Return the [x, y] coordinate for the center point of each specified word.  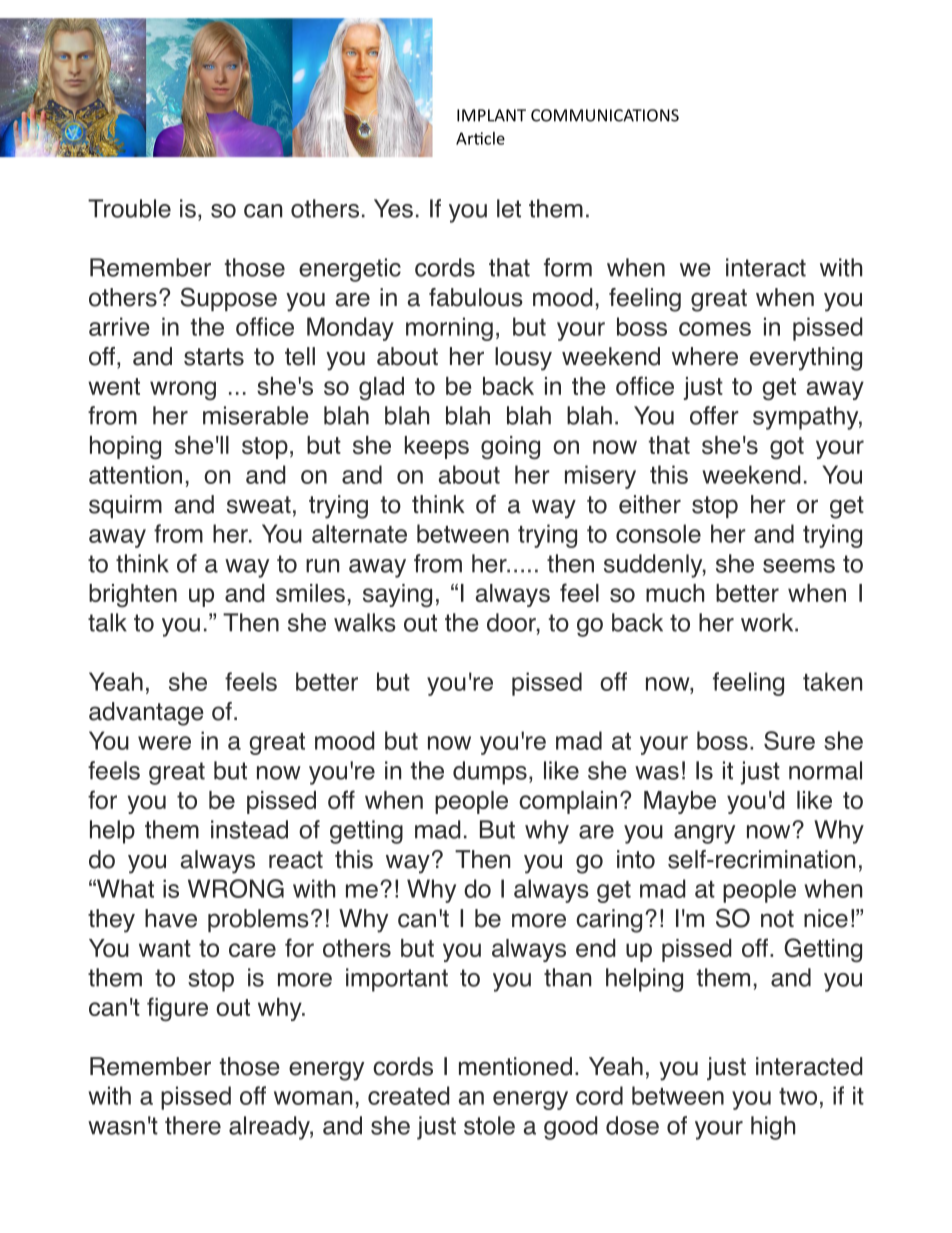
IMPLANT [491, 115]
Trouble [129, 208]
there [193, 1125]
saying [397, 596]
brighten [133, 595]
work [768, 622]
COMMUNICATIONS [605, 115]
